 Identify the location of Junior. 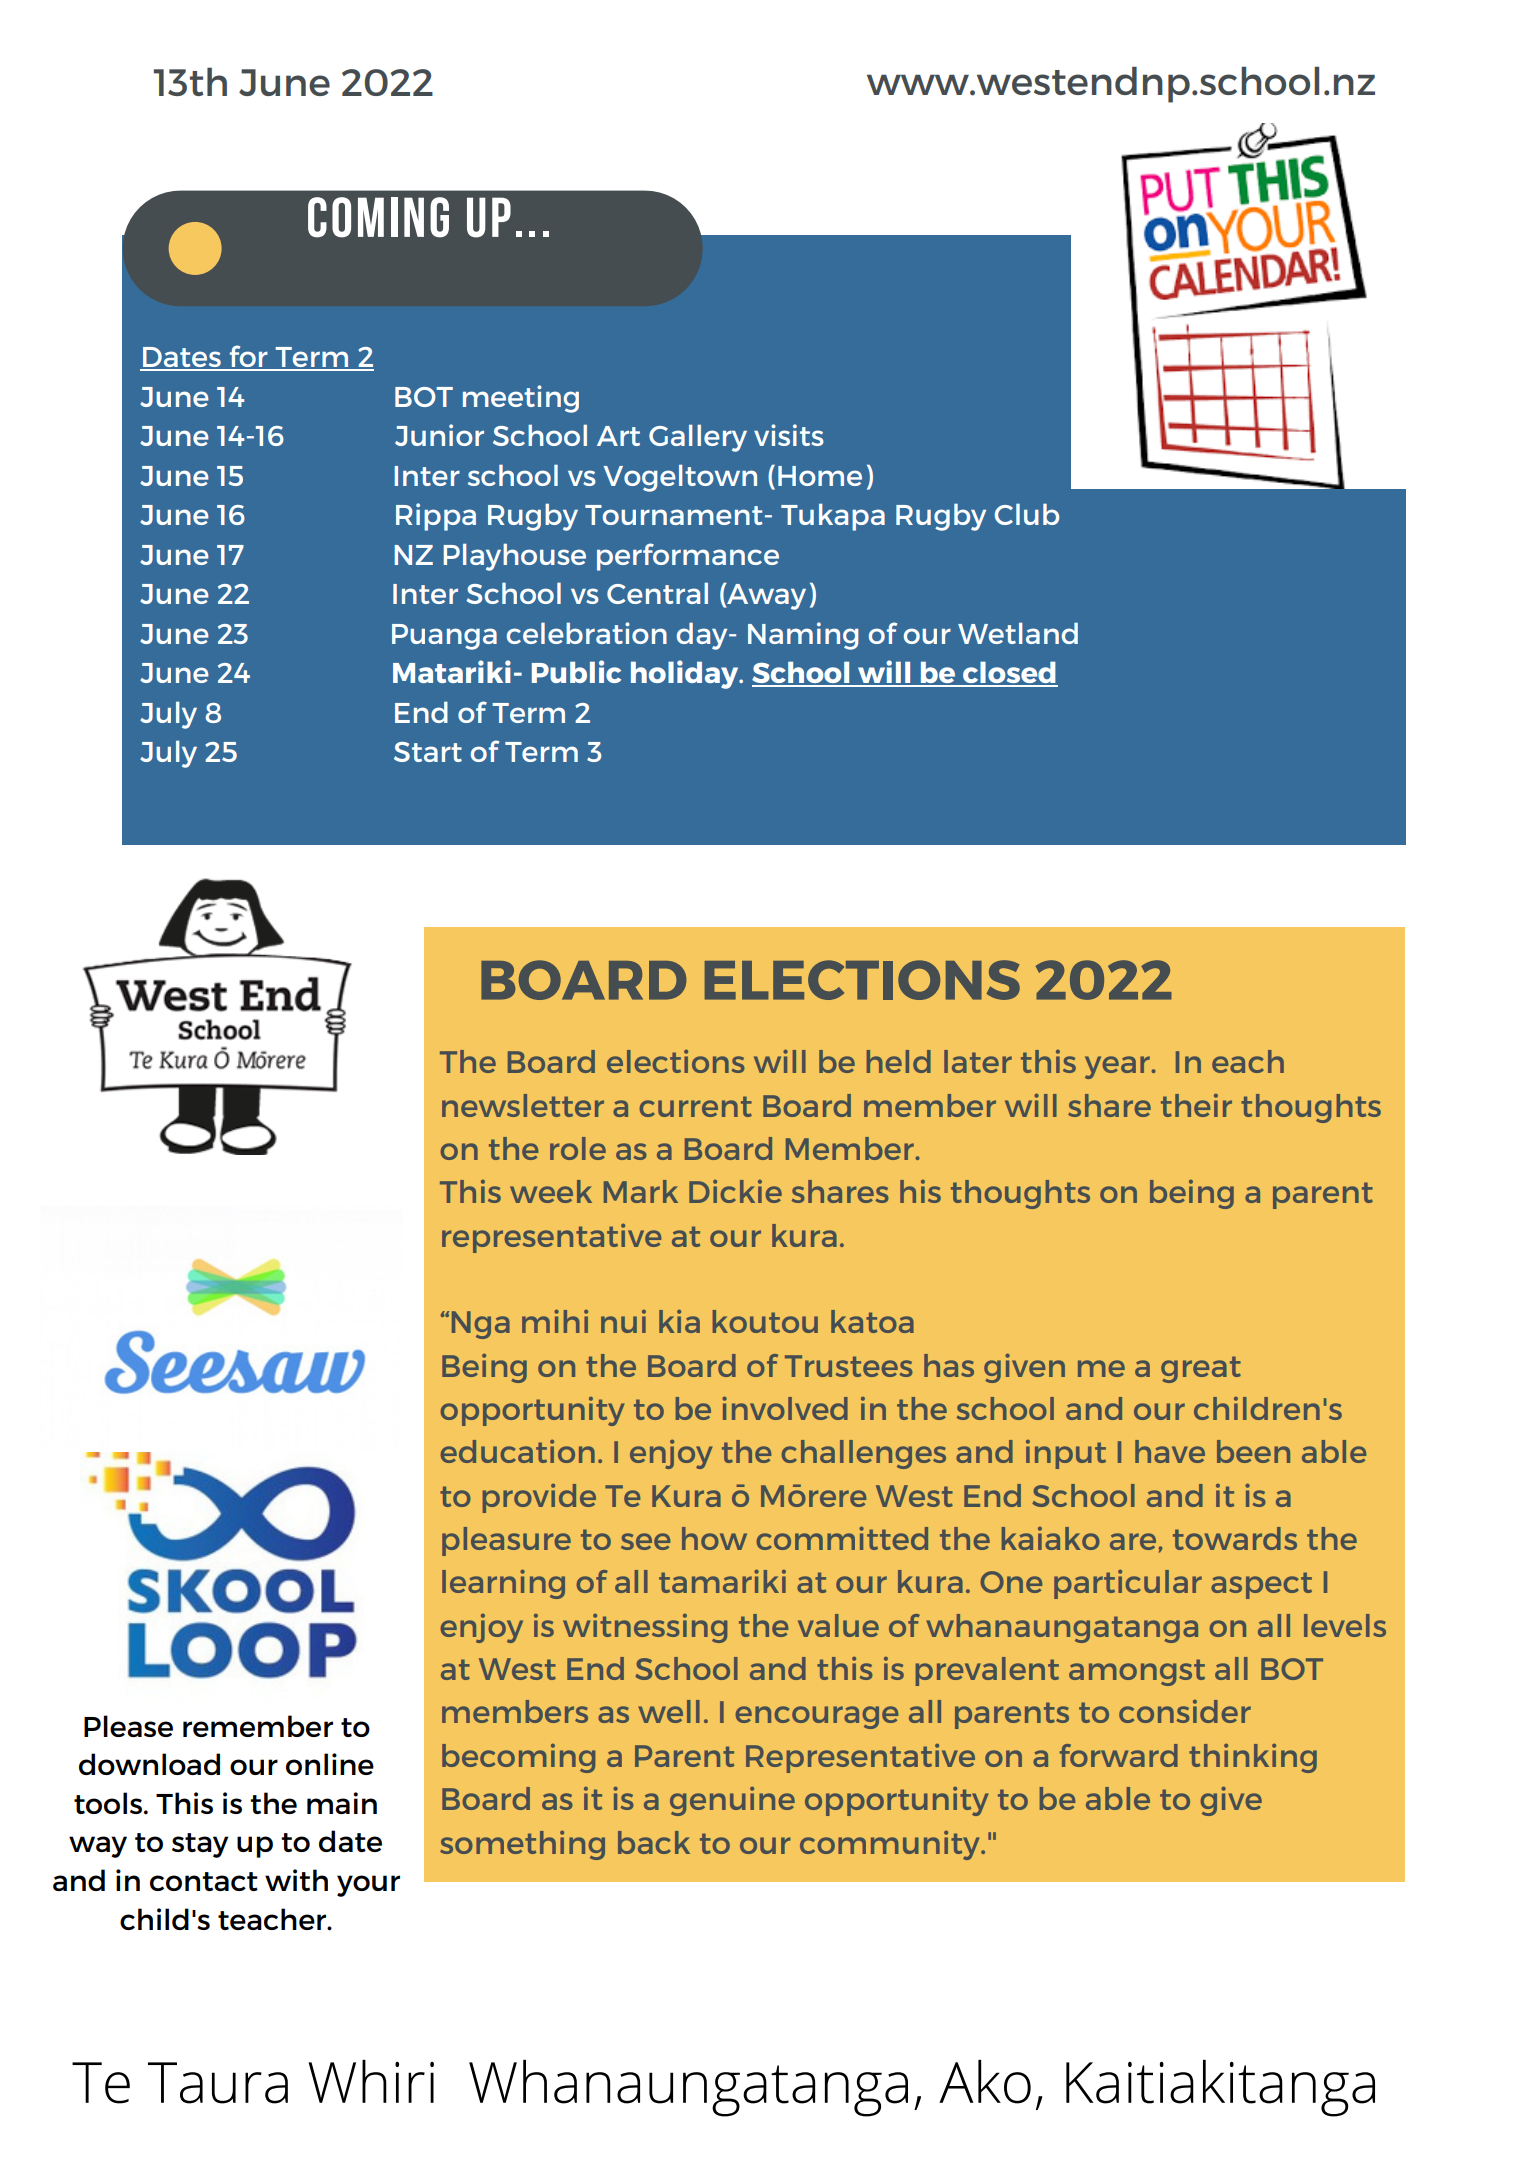
(439, 435).
